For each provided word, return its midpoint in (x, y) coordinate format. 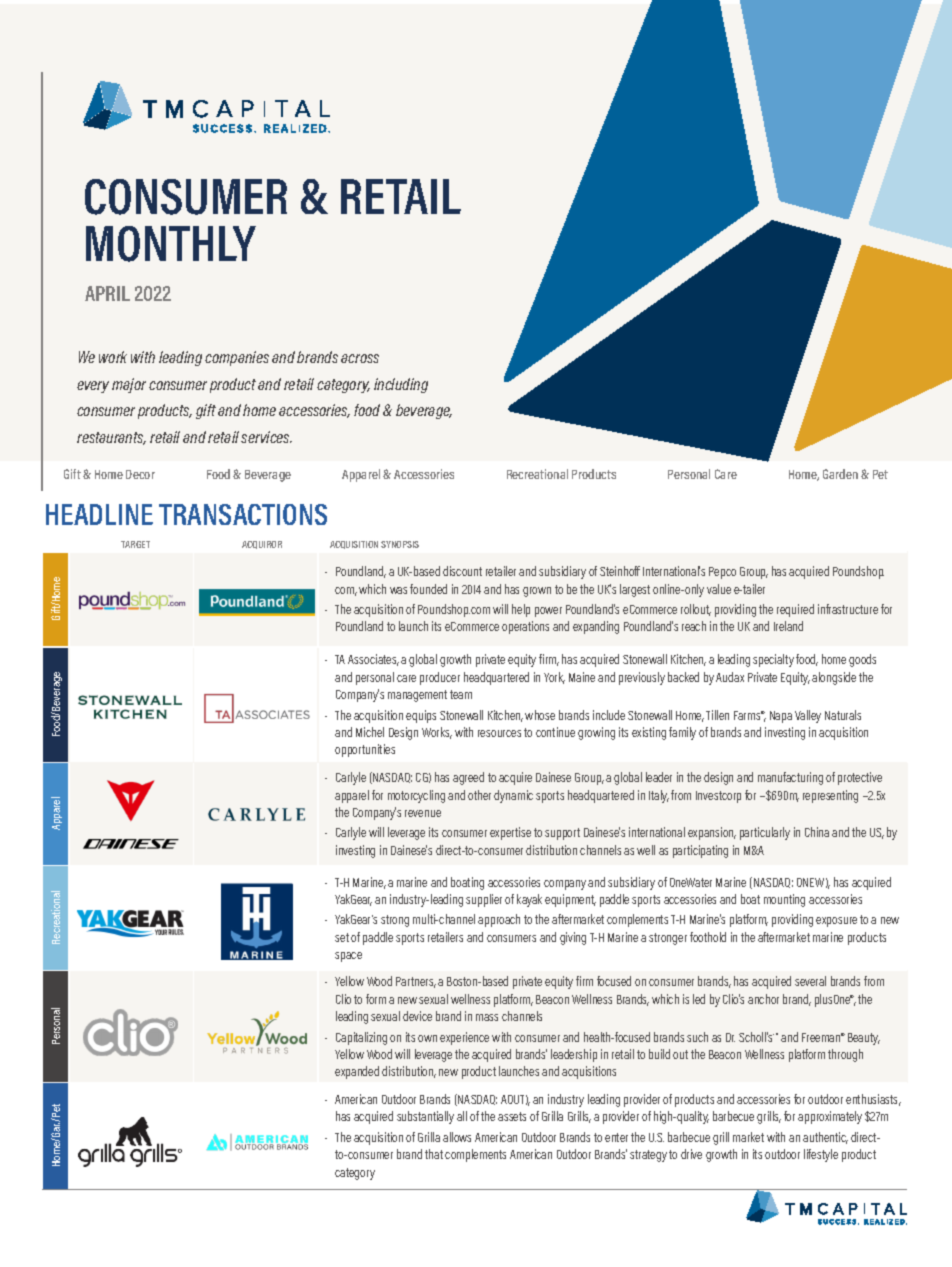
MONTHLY (171, 244)
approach (499, 920)
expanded (357, 1072)
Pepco (722, 573)
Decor (140, 474)
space (348, 957)
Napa (781, 717)
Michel (370, 732)
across (360, 358)
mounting (784, 900)
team (461, 694)
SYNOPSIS (400, 544)
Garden (840, 474)
